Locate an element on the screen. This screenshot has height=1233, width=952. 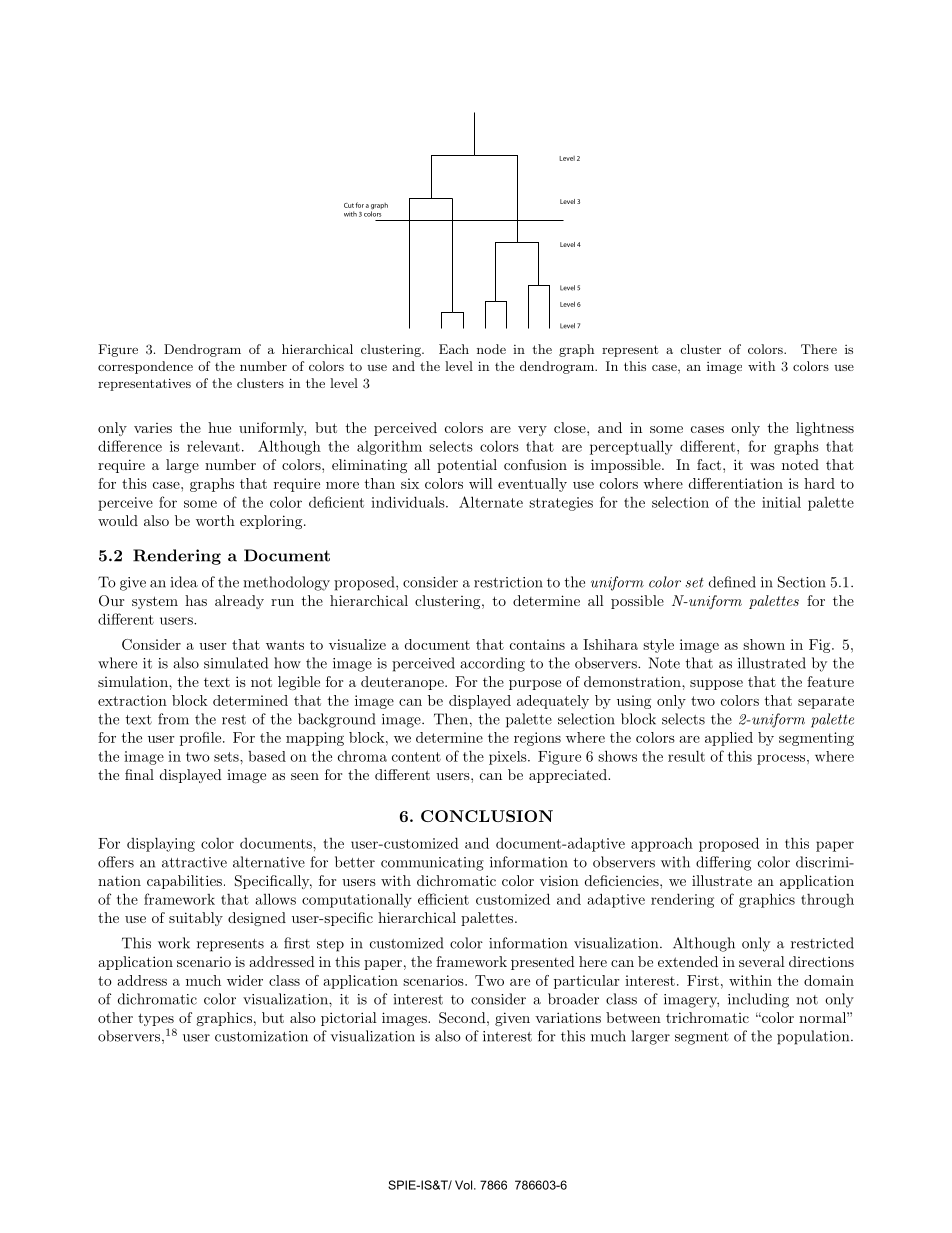
Each is located at coordinates (454, 349).
